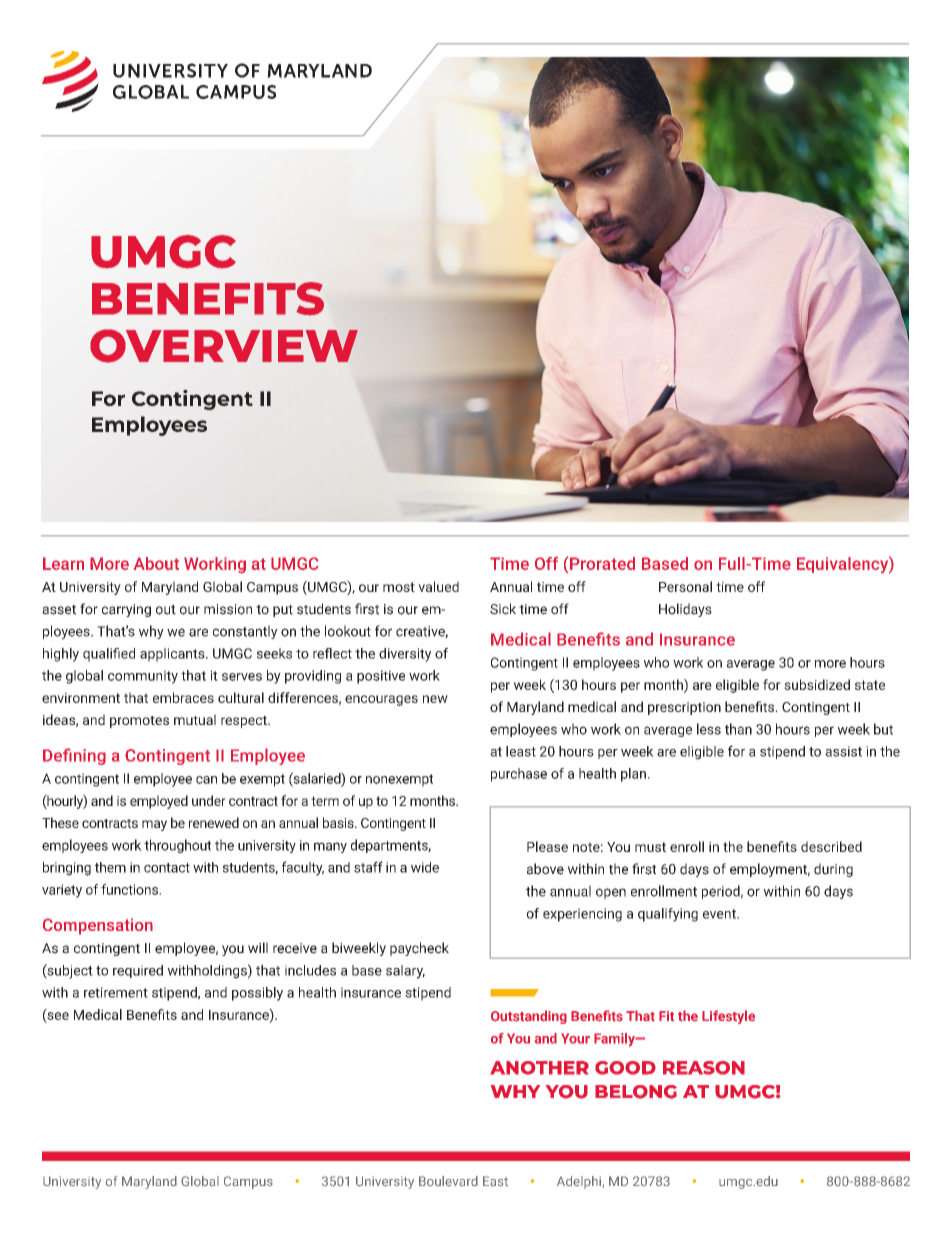 The width and height of the document is (952, 1233). What do you see at coordinates (130, 889) in the document?
I see `functions` at bounding box center [130, 889].
